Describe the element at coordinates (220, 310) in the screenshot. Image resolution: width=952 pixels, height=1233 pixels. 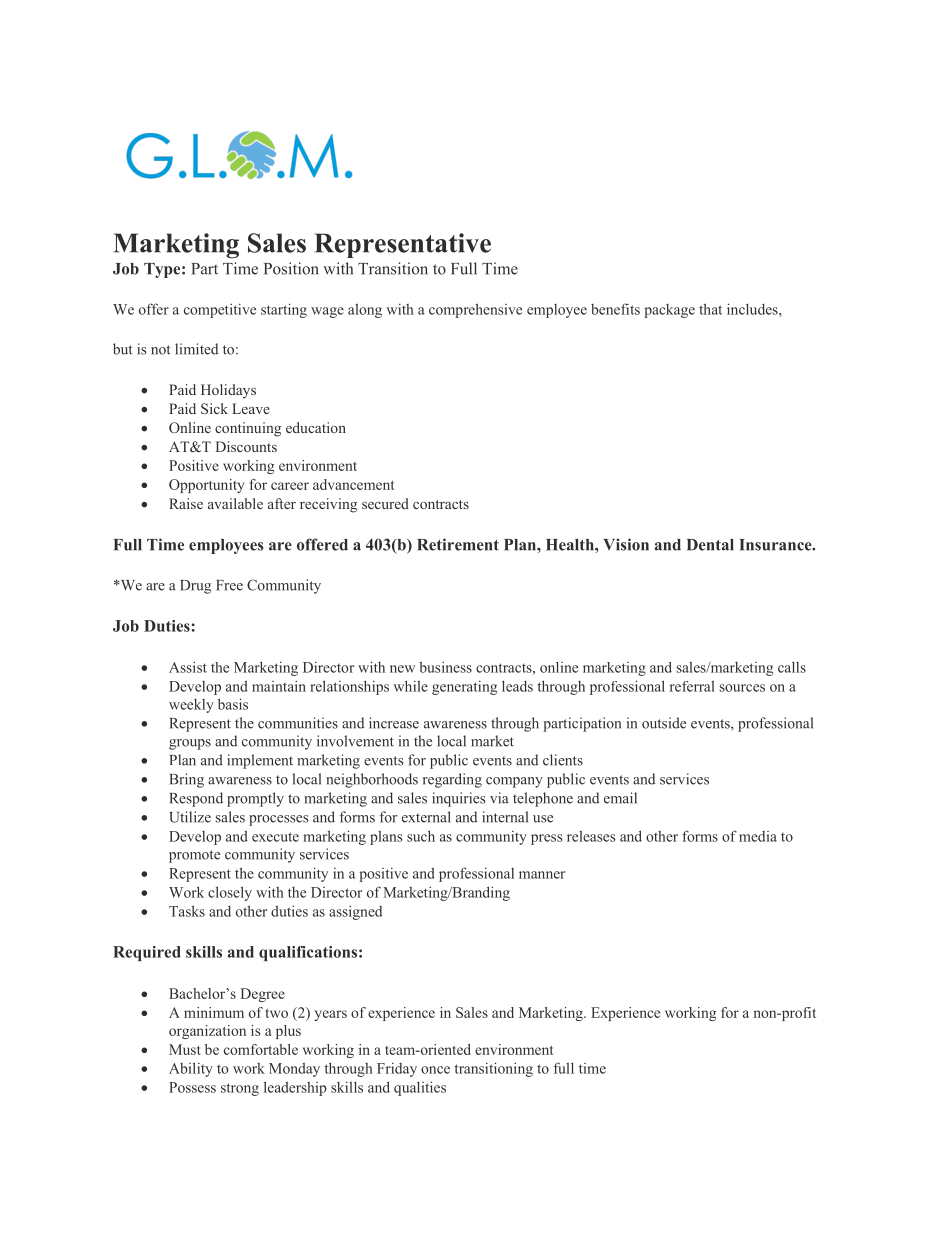
I see `competitive` at that location.
